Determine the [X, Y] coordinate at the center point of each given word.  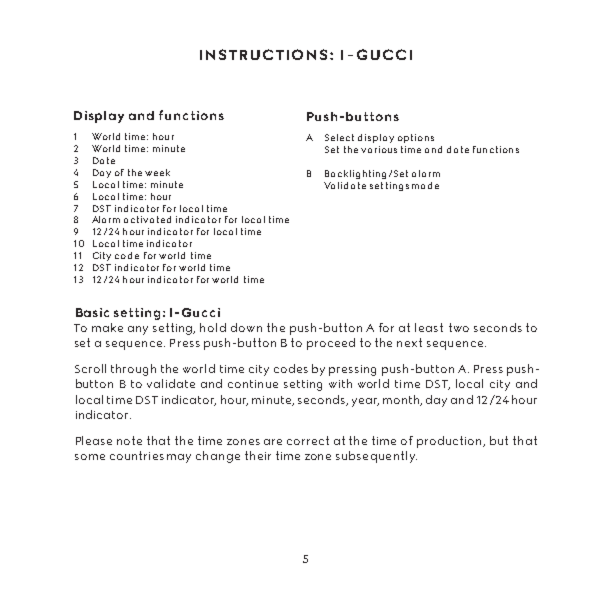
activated [147, 219]
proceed [331, 344]
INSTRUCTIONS [265, 54]
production [451, 442]
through [133, 370]
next [409, 342]
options [416, 138]
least [429, 327]
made [425, 185]
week [157, 172]
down [246, 327]
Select [339, 137]
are [273, 442]
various [379, 149]
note [129, 440]
